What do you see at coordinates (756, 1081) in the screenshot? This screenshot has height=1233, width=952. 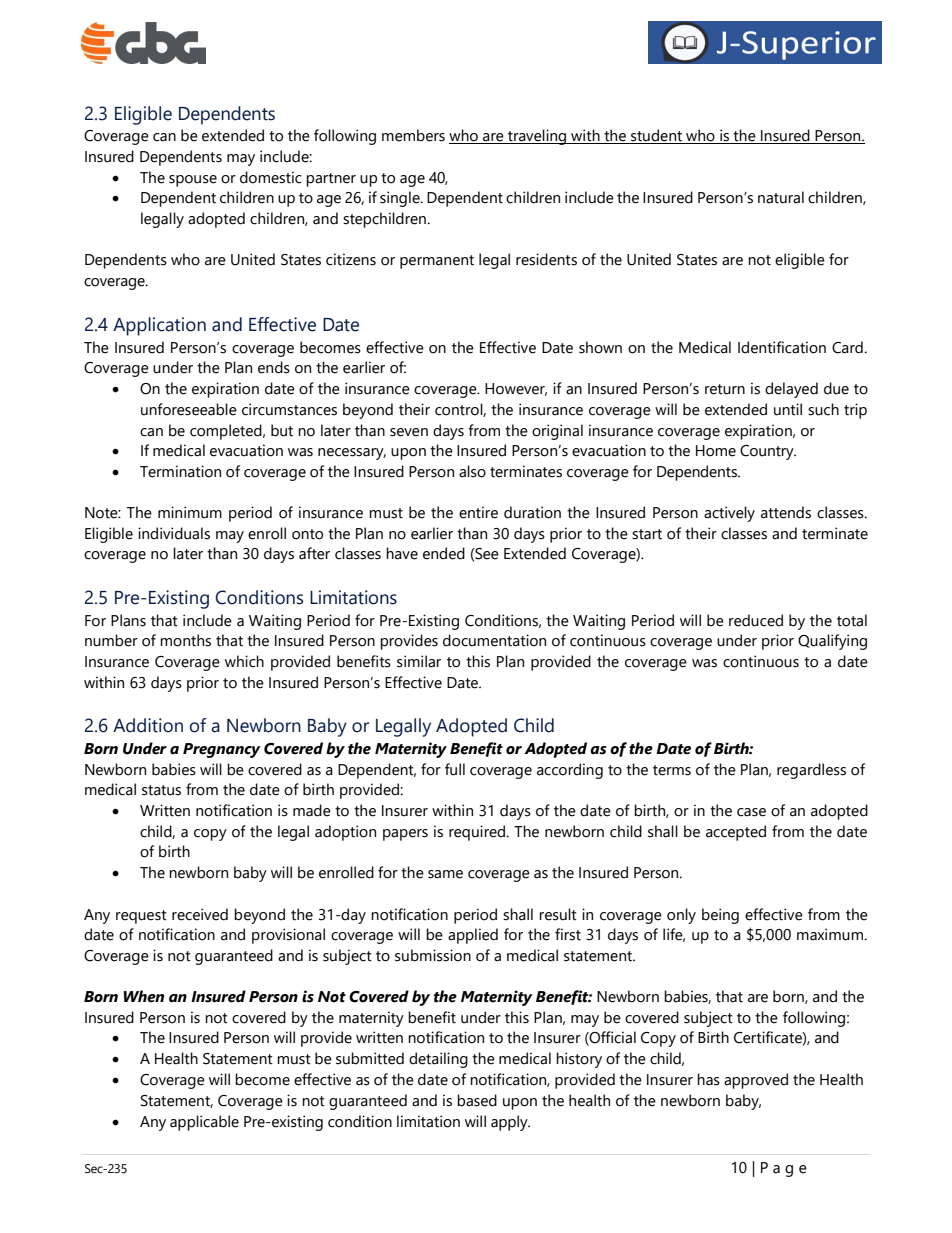 I see `approved` at bounding box center [756, 1081].
